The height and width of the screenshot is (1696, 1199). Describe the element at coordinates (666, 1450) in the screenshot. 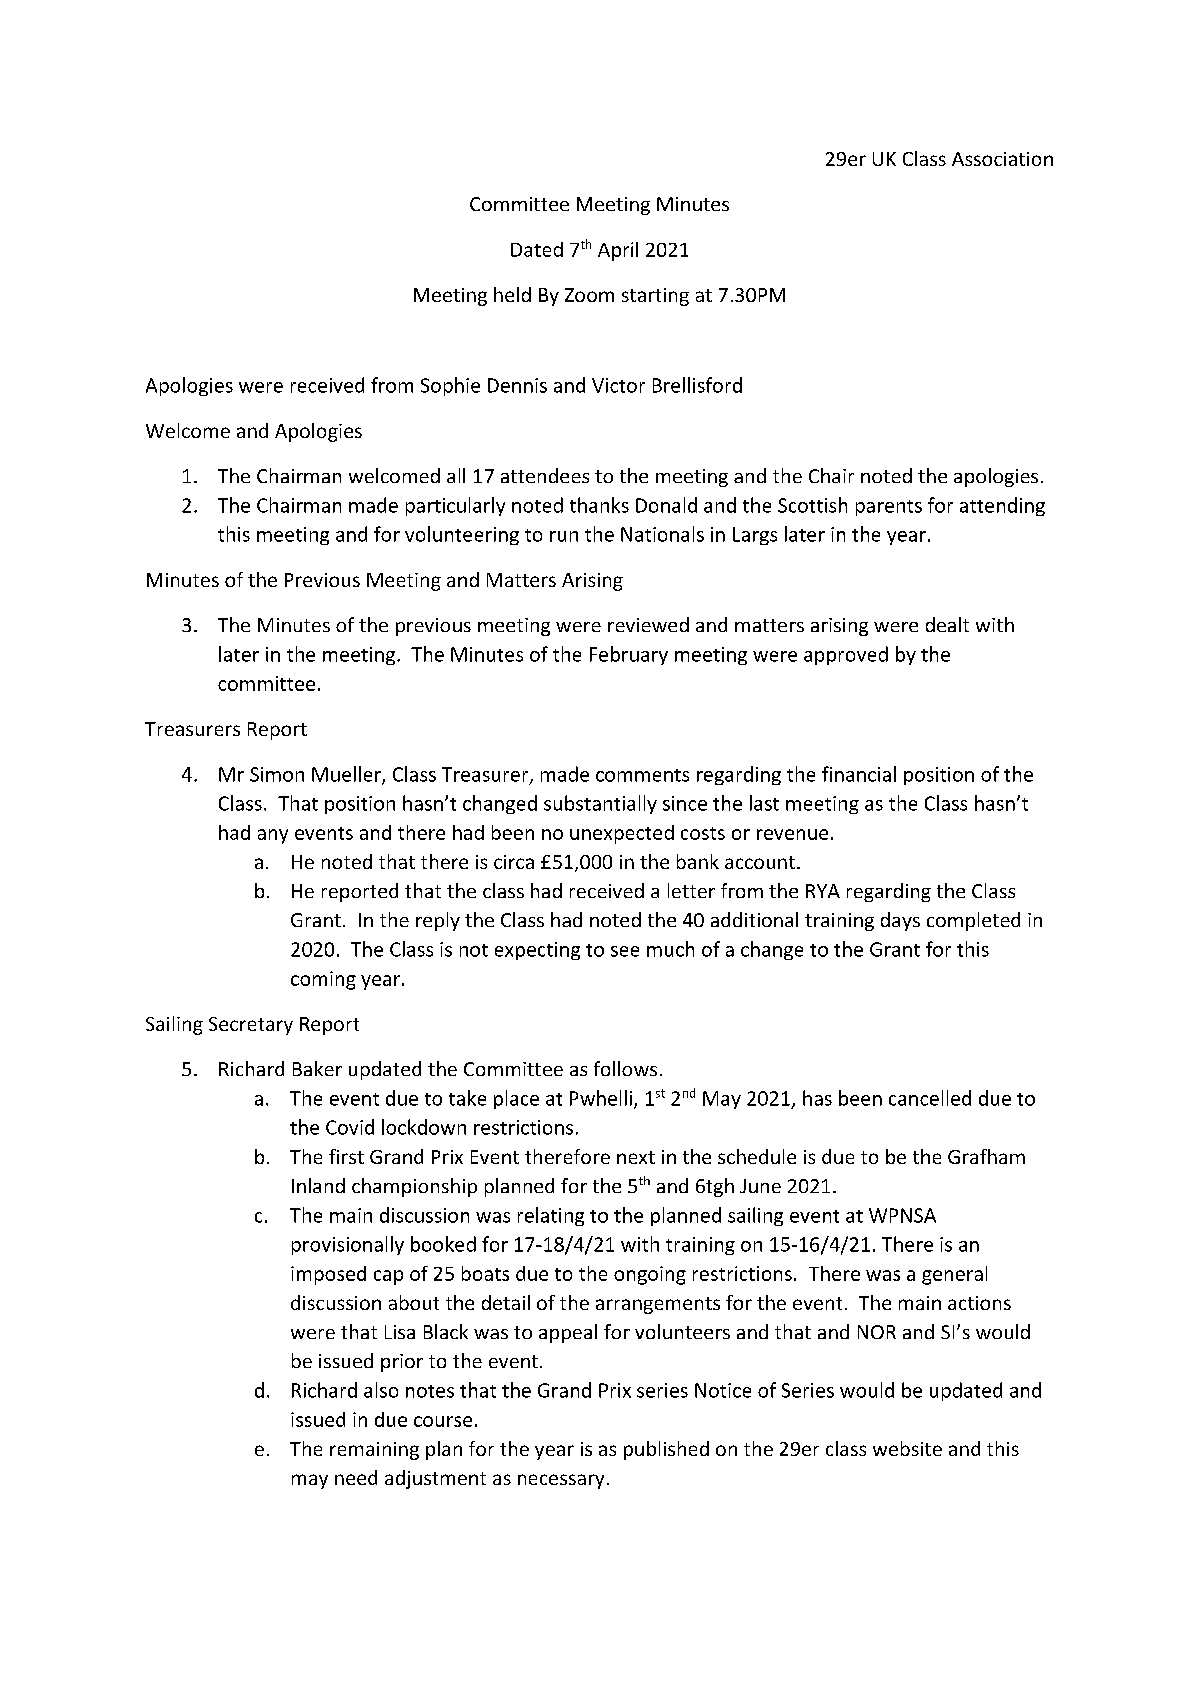

I see `published` at that location.
